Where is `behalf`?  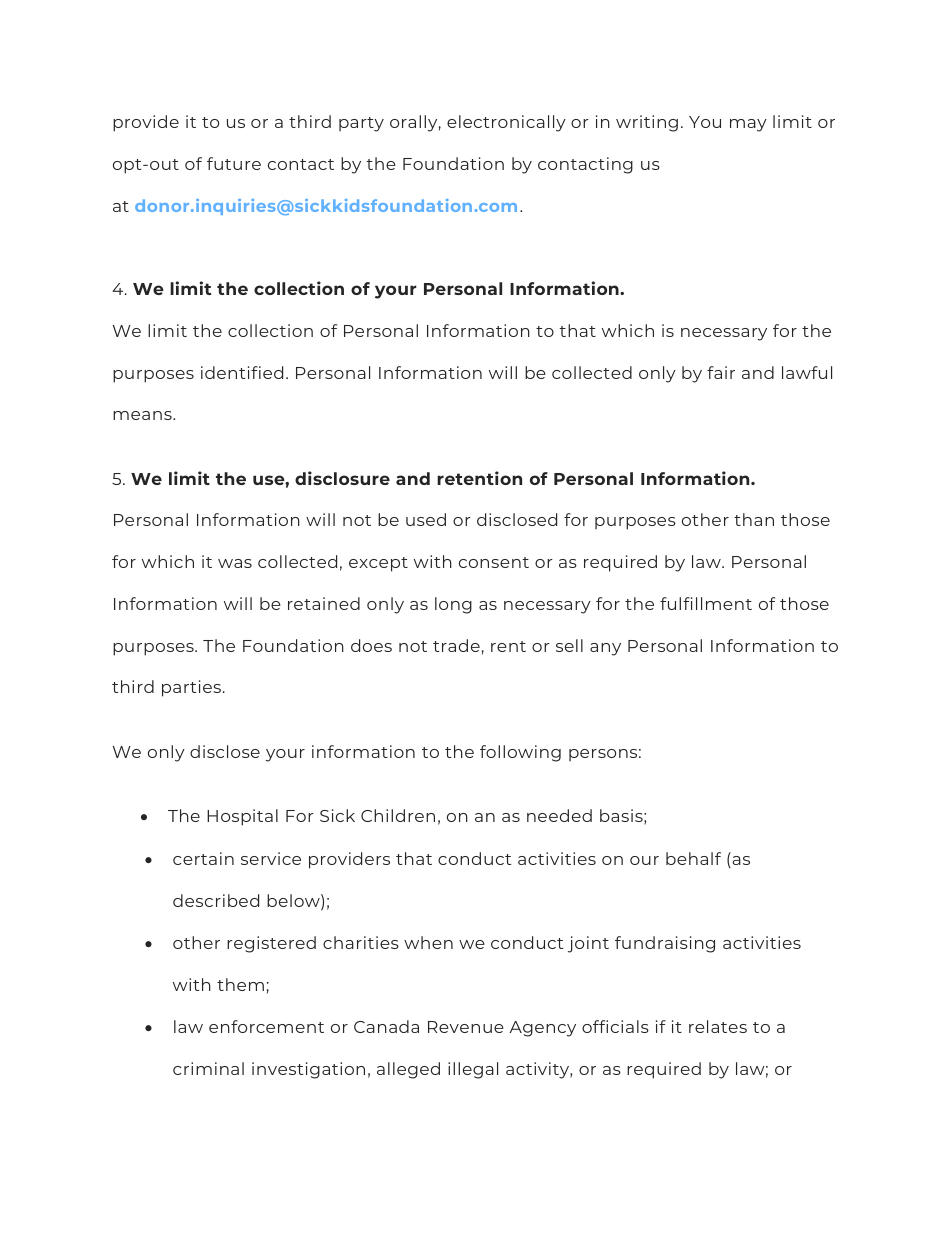
behalf is located at coordinates (693, 858).
